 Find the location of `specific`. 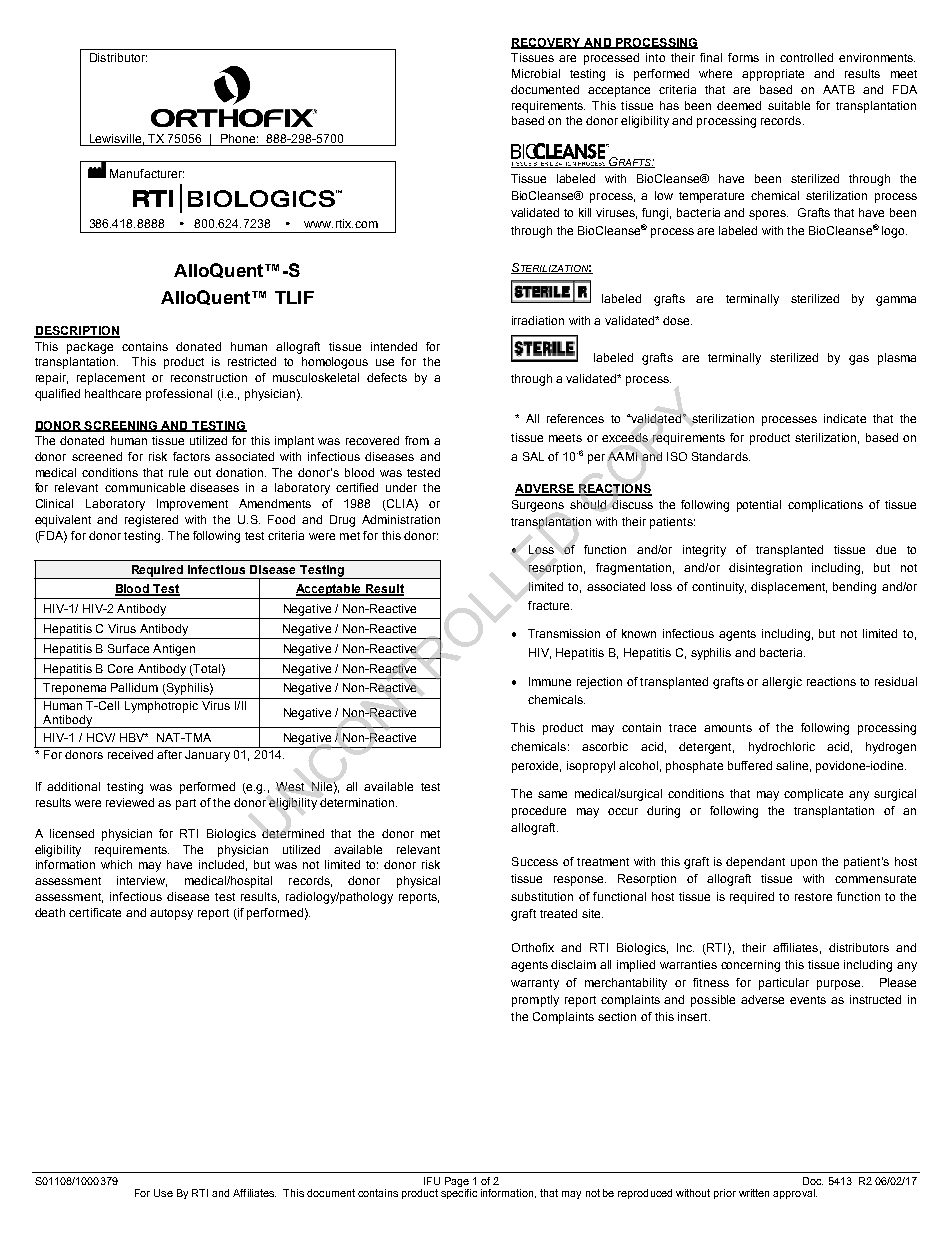

specific is located at coordinates (459, 1194).
